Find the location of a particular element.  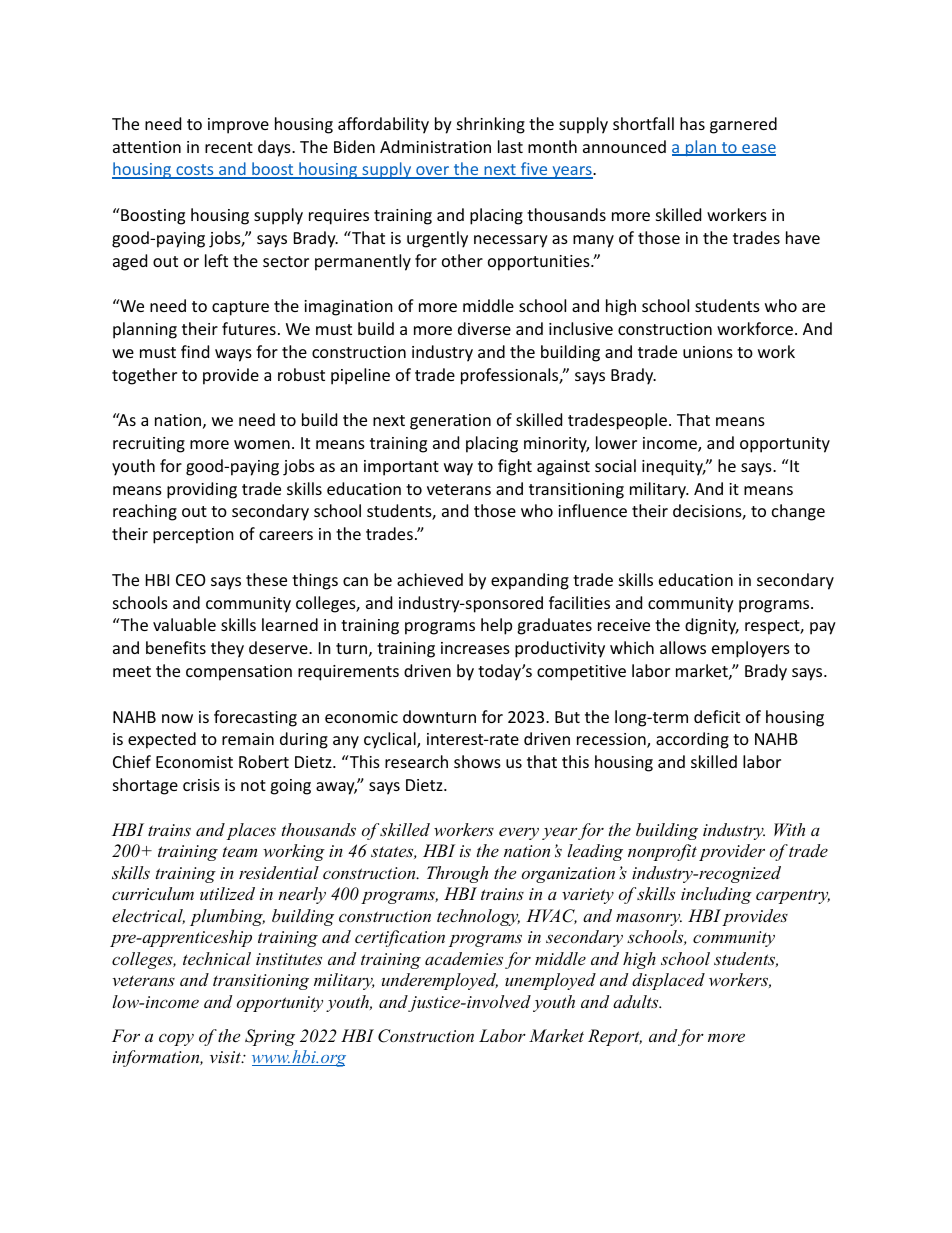

unions is located at coordinates (708, 352).
